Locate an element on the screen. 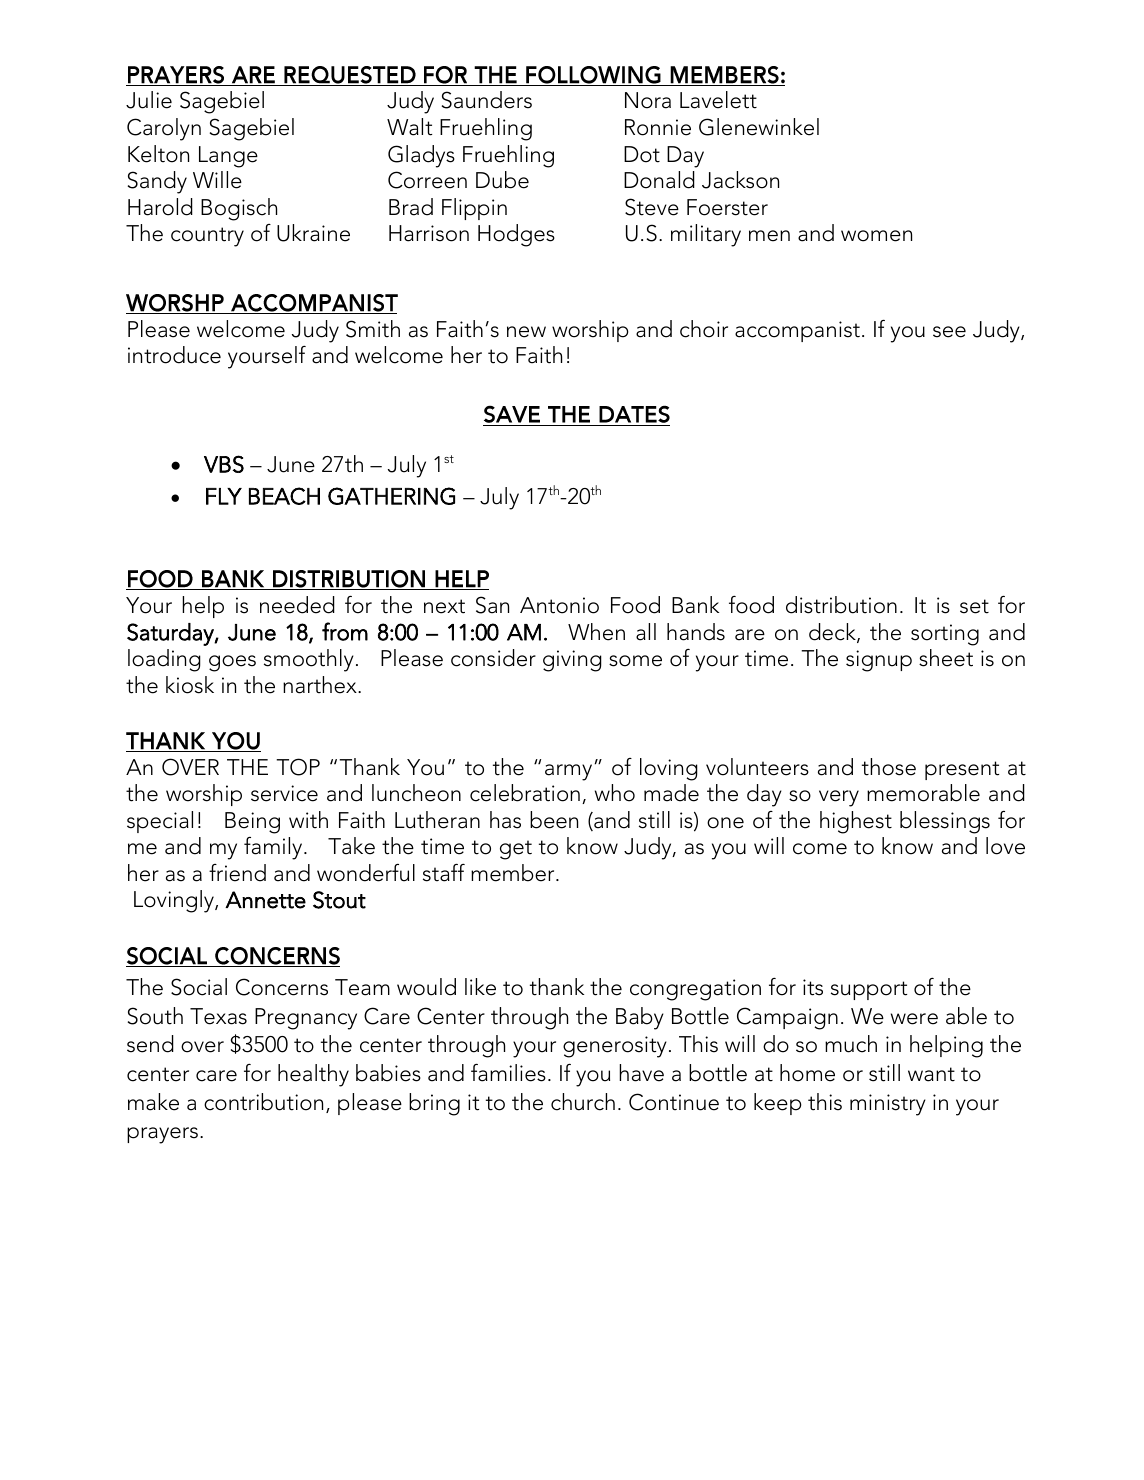  distribution is located at coordinates (841, 605).
